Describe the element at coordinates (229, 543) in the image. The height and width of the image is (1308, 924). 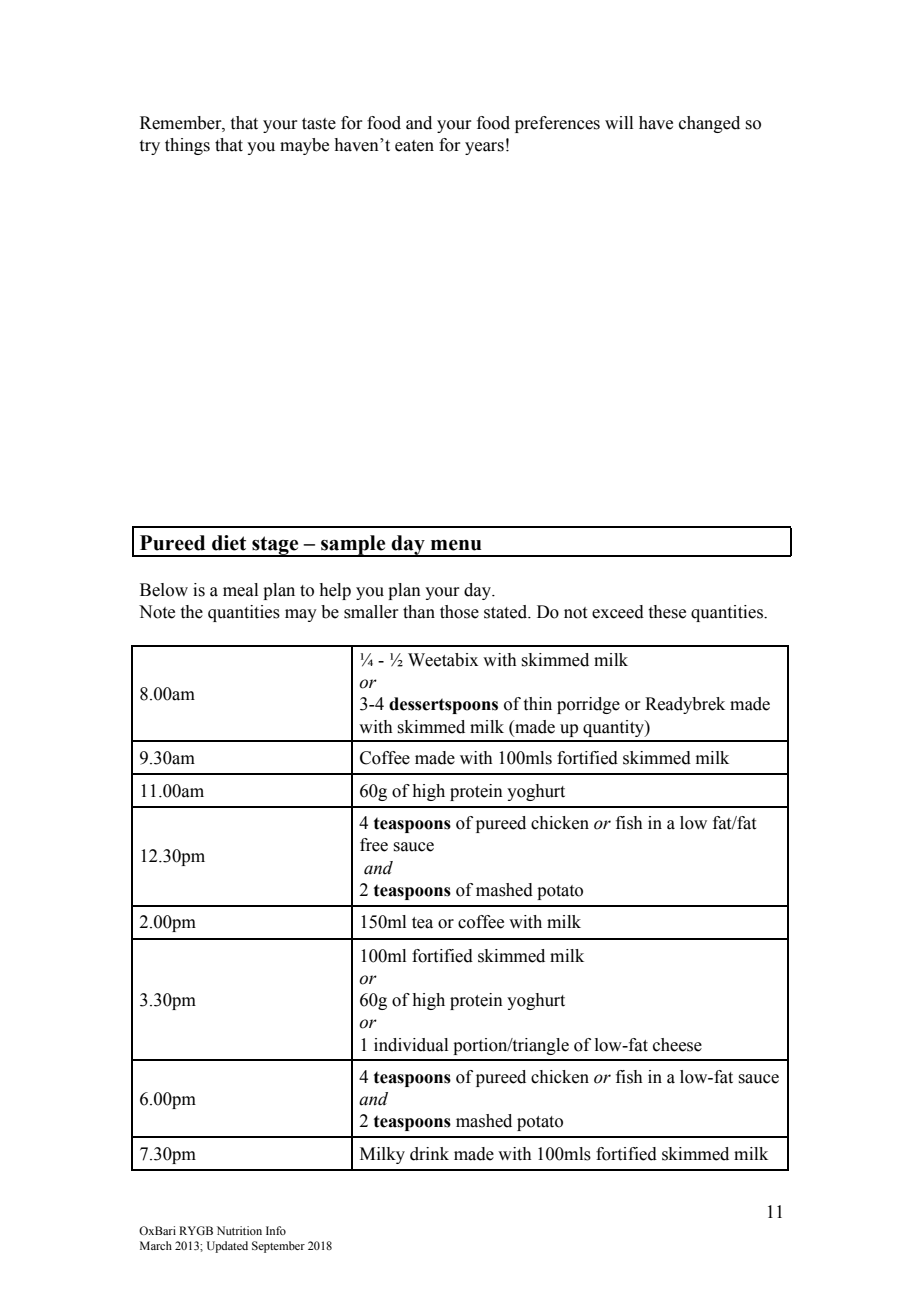
I see `diet` at that location.
